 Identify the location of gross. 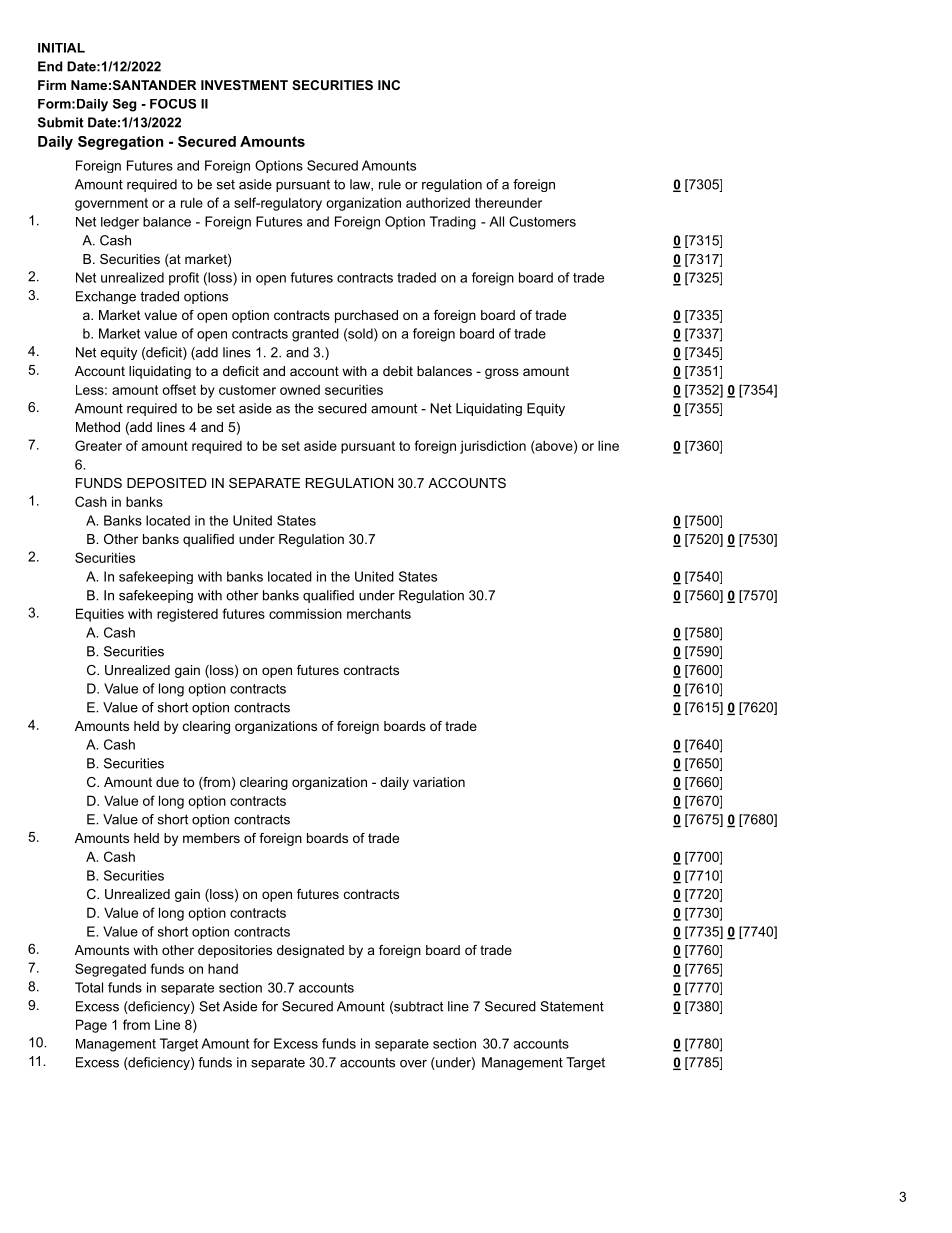
(502, 373).
